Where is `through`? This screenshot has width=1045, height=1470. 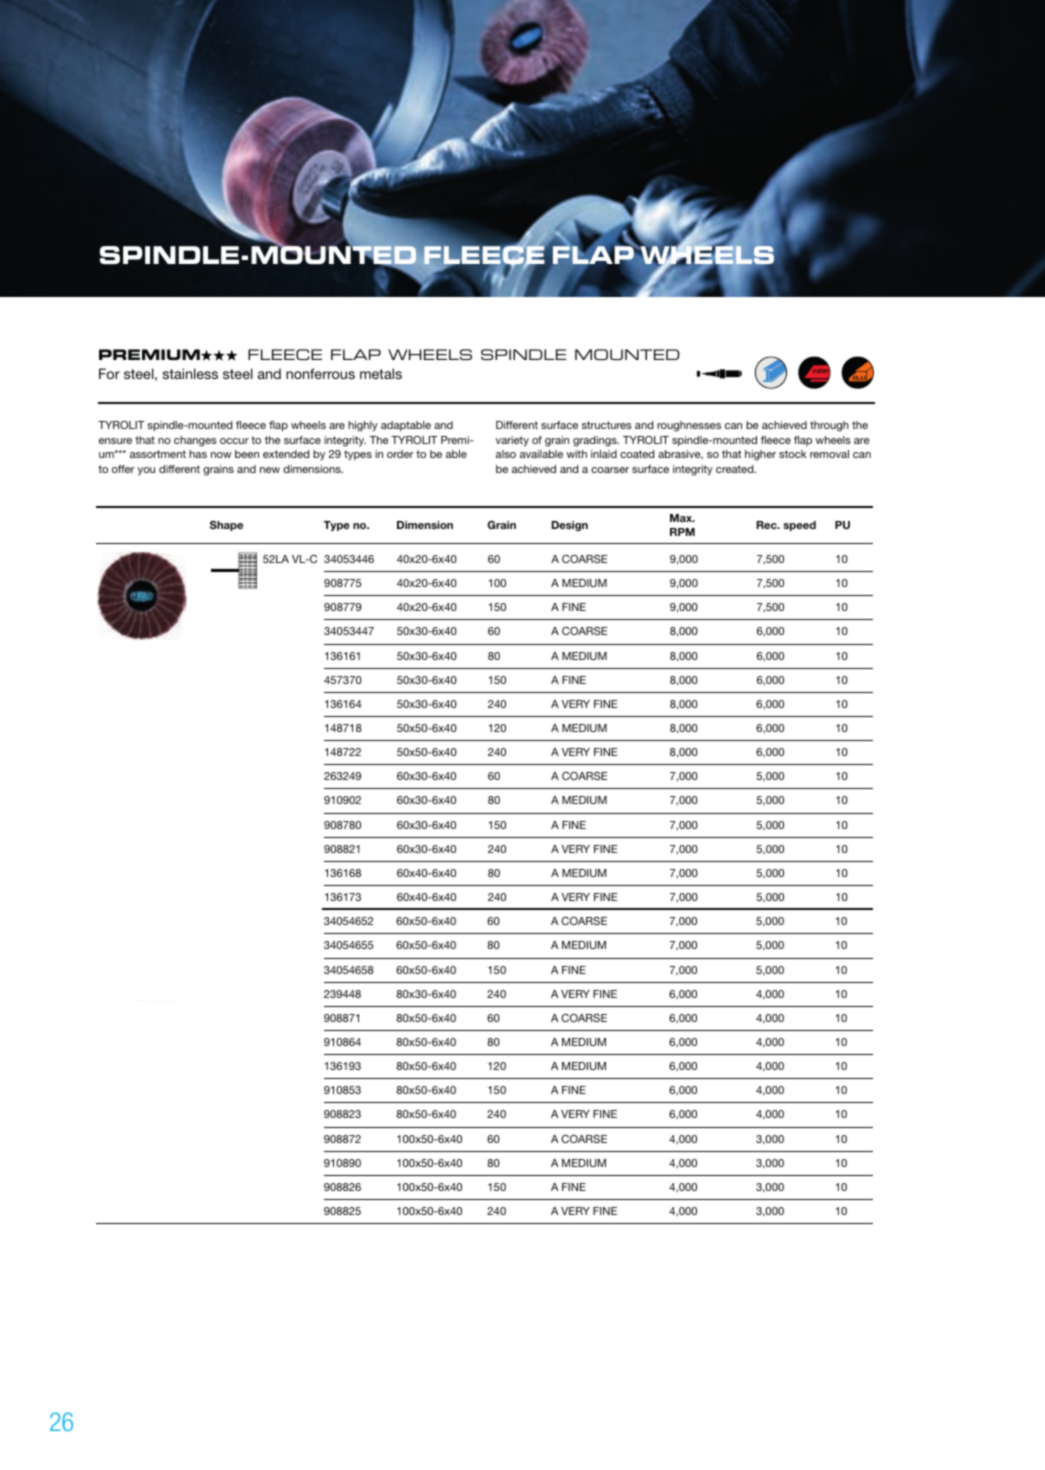
through is located at coordinates (829, 426).
